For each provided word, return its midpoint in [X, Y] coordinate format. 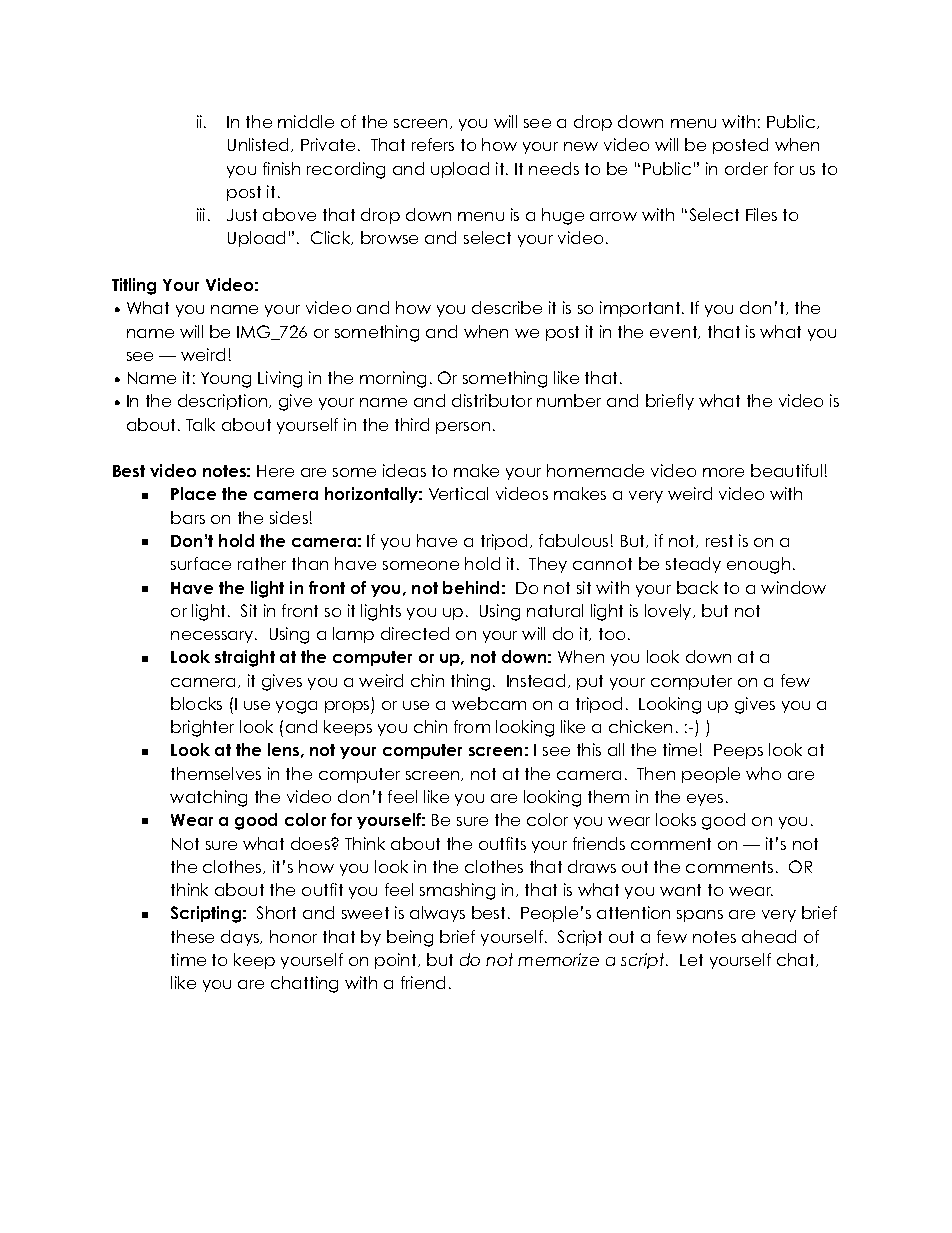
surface [201, 563]
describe [507, 307]
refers [433, 144]
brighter [202, 728]
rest [719, 541]
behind [471, 587]
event [675, 332]
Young [226, 380]
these [192, 936]
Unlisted [260, 145]
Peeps [738, 751]
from [472, 726]
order [746, 168]
